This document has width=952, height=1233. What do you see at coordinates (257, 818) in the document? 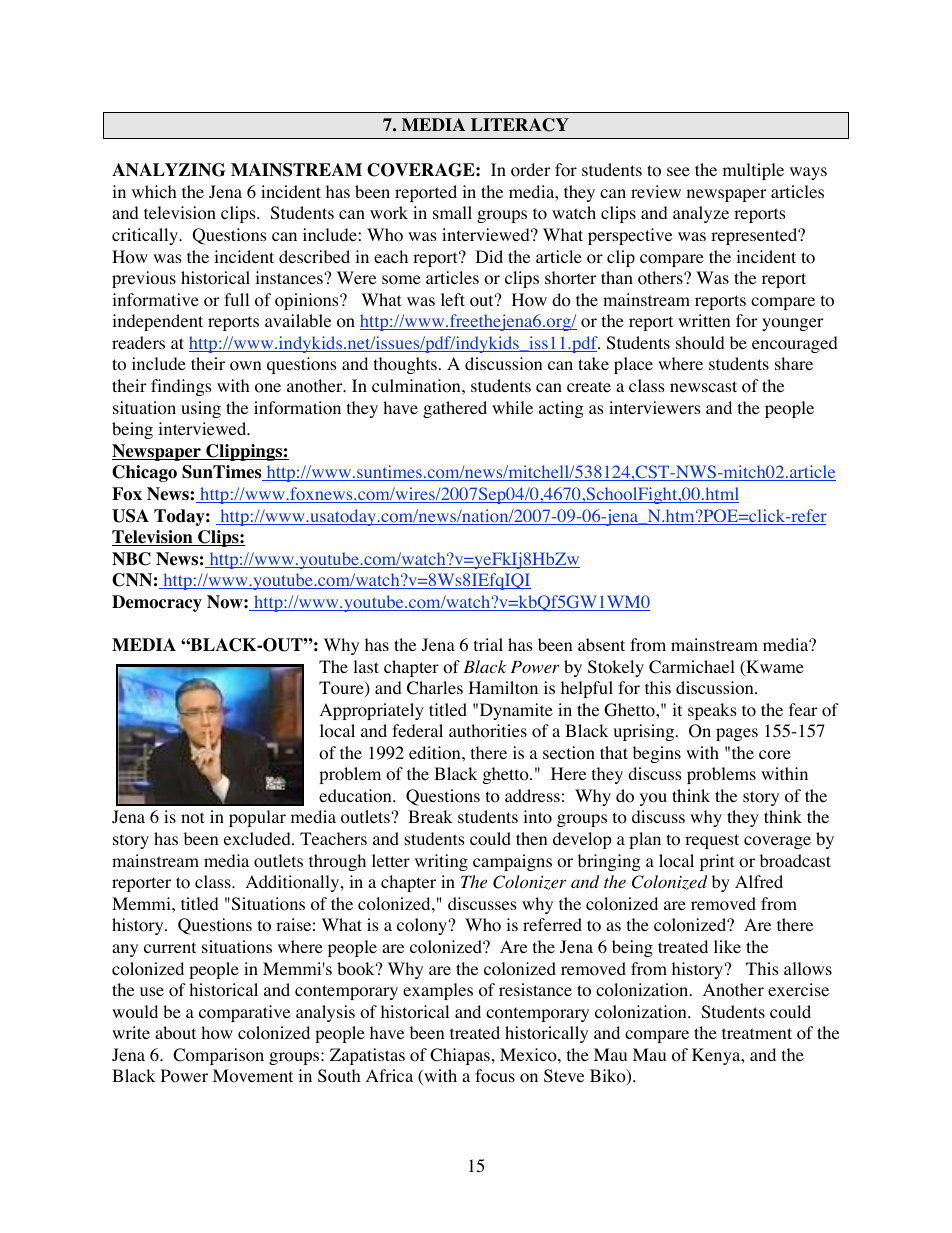
I see `popular` at bounding box center [257, 818].
